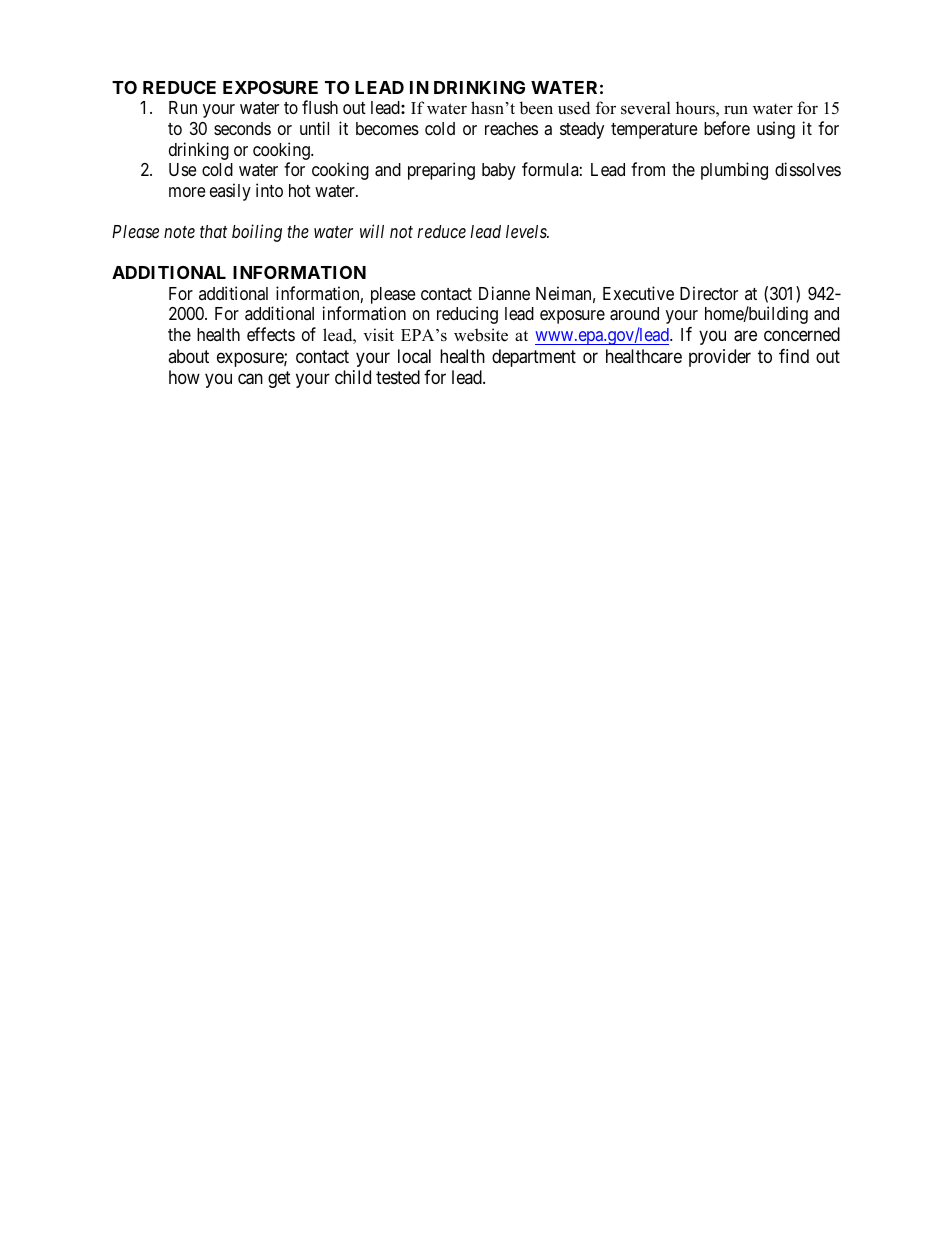 The width and height of the screenshot is (952, 1233). I want to click on provider, so click(720, 358).
